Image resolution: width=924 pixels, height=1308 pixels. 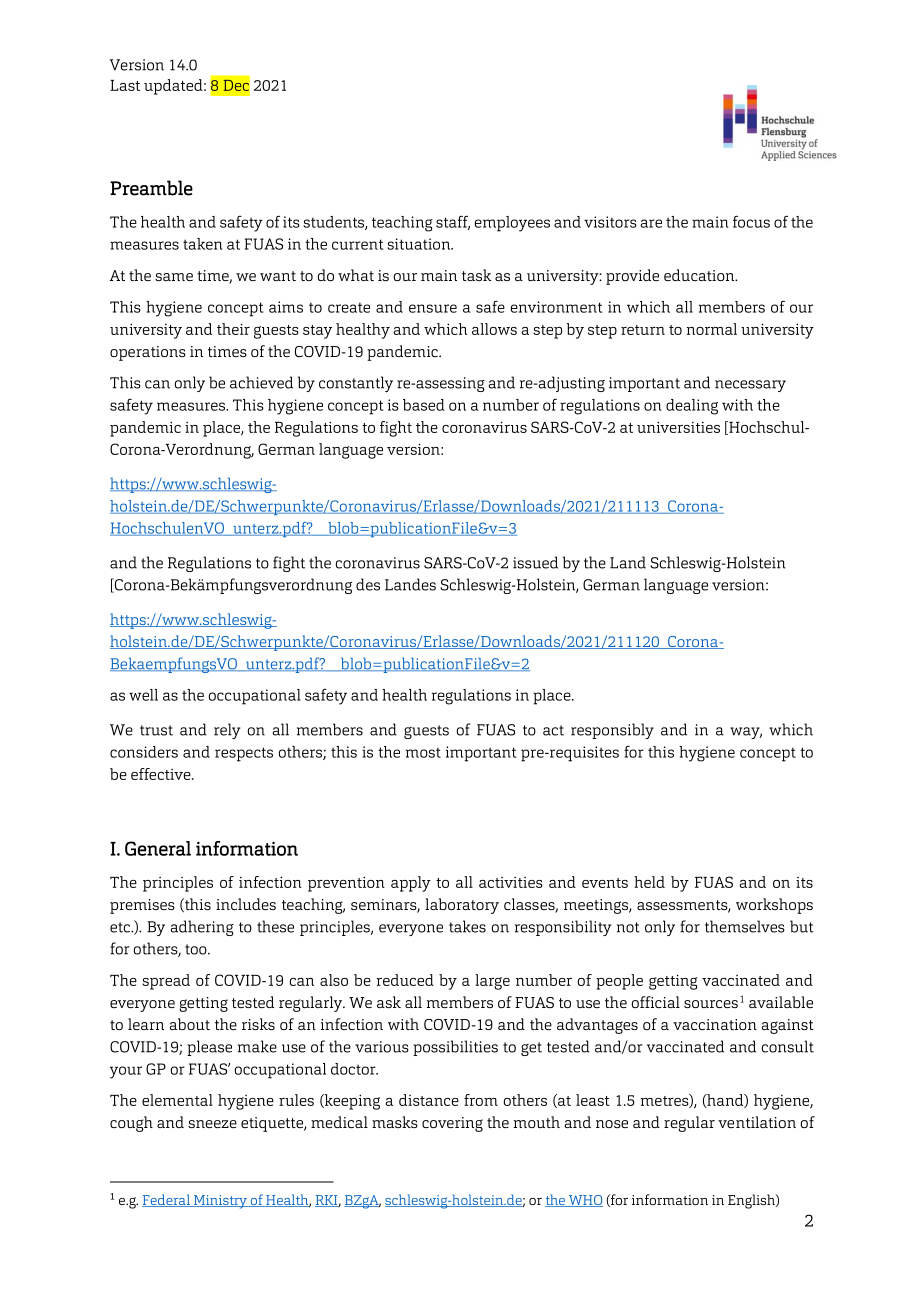 I want to click on focus, so click(x=751, y=221).
